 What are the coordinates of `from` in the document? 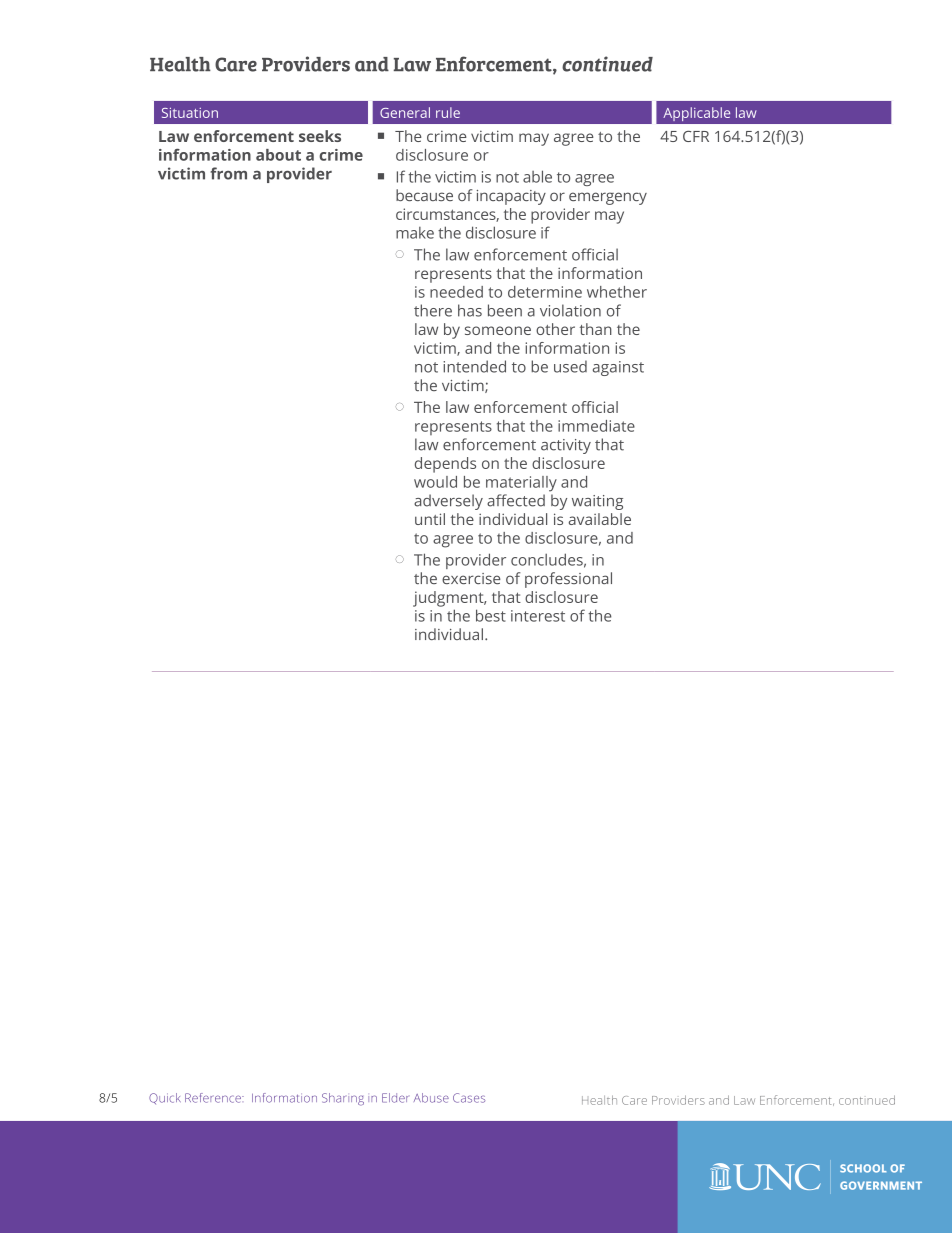 It's located at (229, 173).
